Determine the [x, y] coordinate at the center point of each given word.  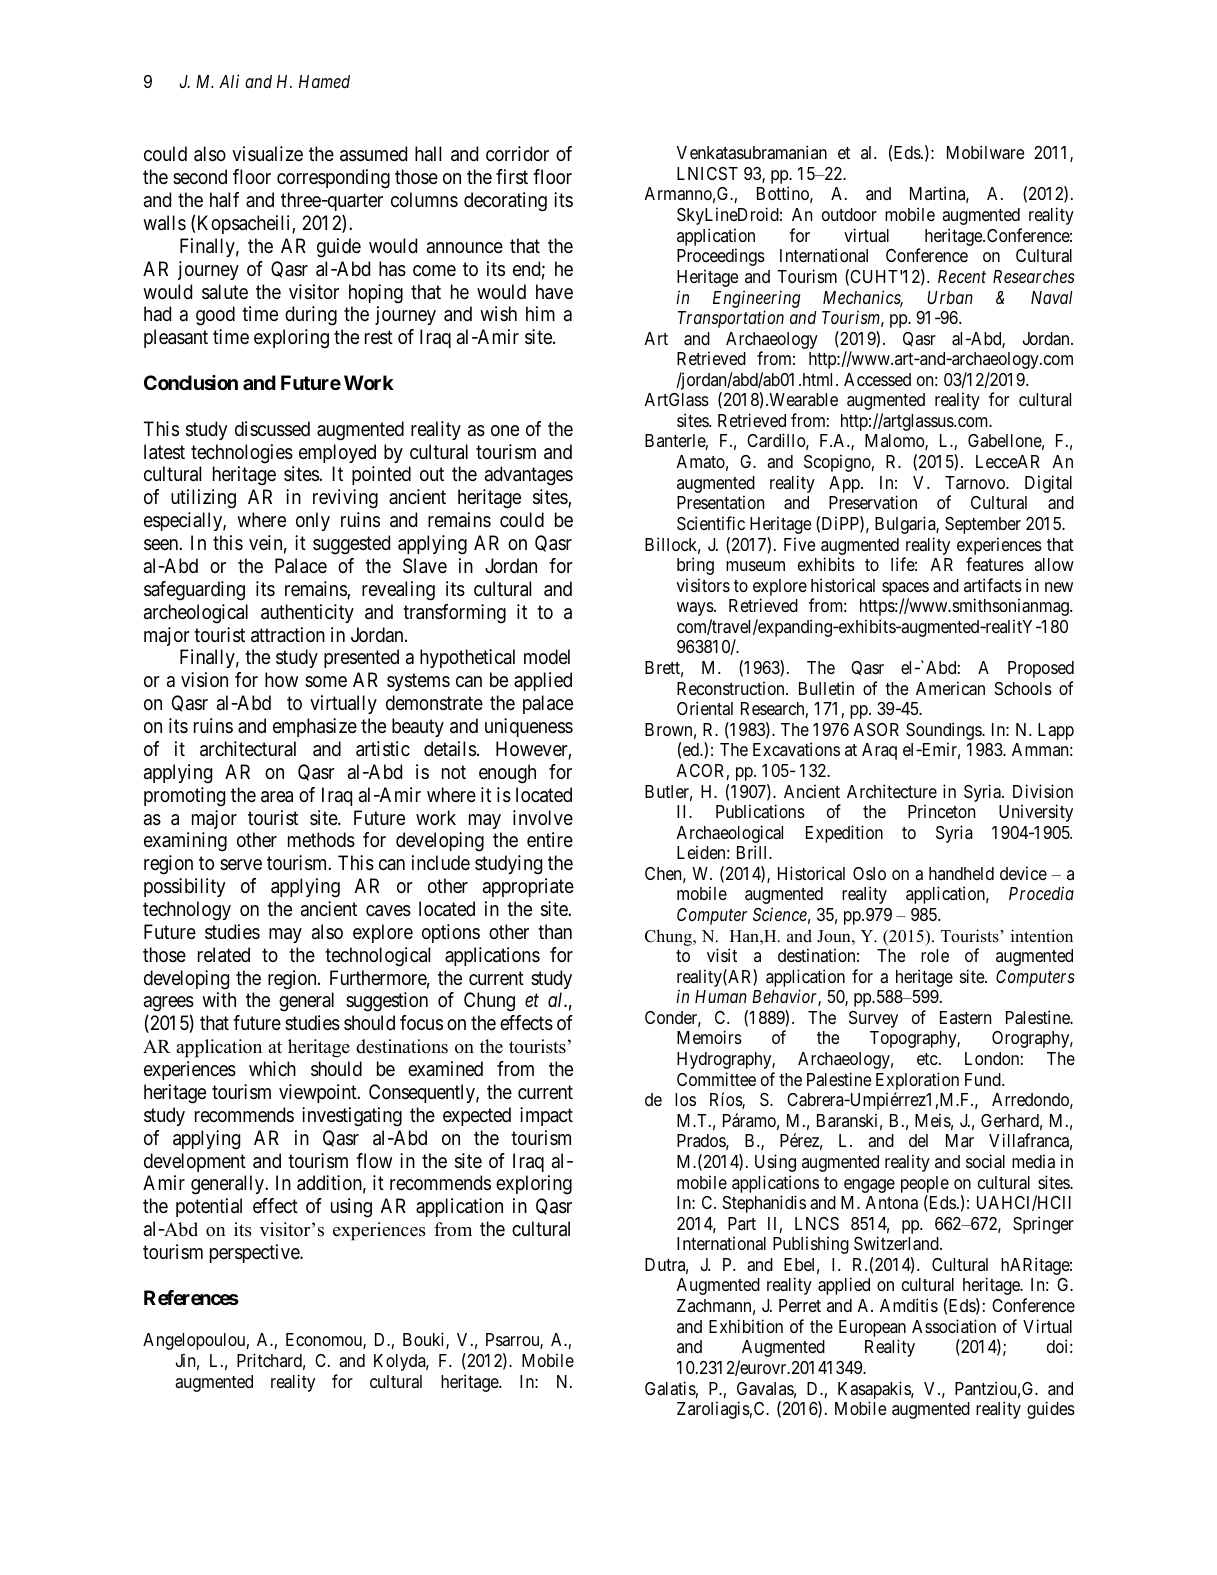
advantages [529, 476]
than [555, 932]
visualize [267, 154]
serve [241, 864]
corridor [517, 153]
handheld [961, 873]
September [983, 525]
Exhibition [746, 1326]
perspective [255, 1253]
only [313, 521]
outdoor [849, 214]
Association [954, 1326]
